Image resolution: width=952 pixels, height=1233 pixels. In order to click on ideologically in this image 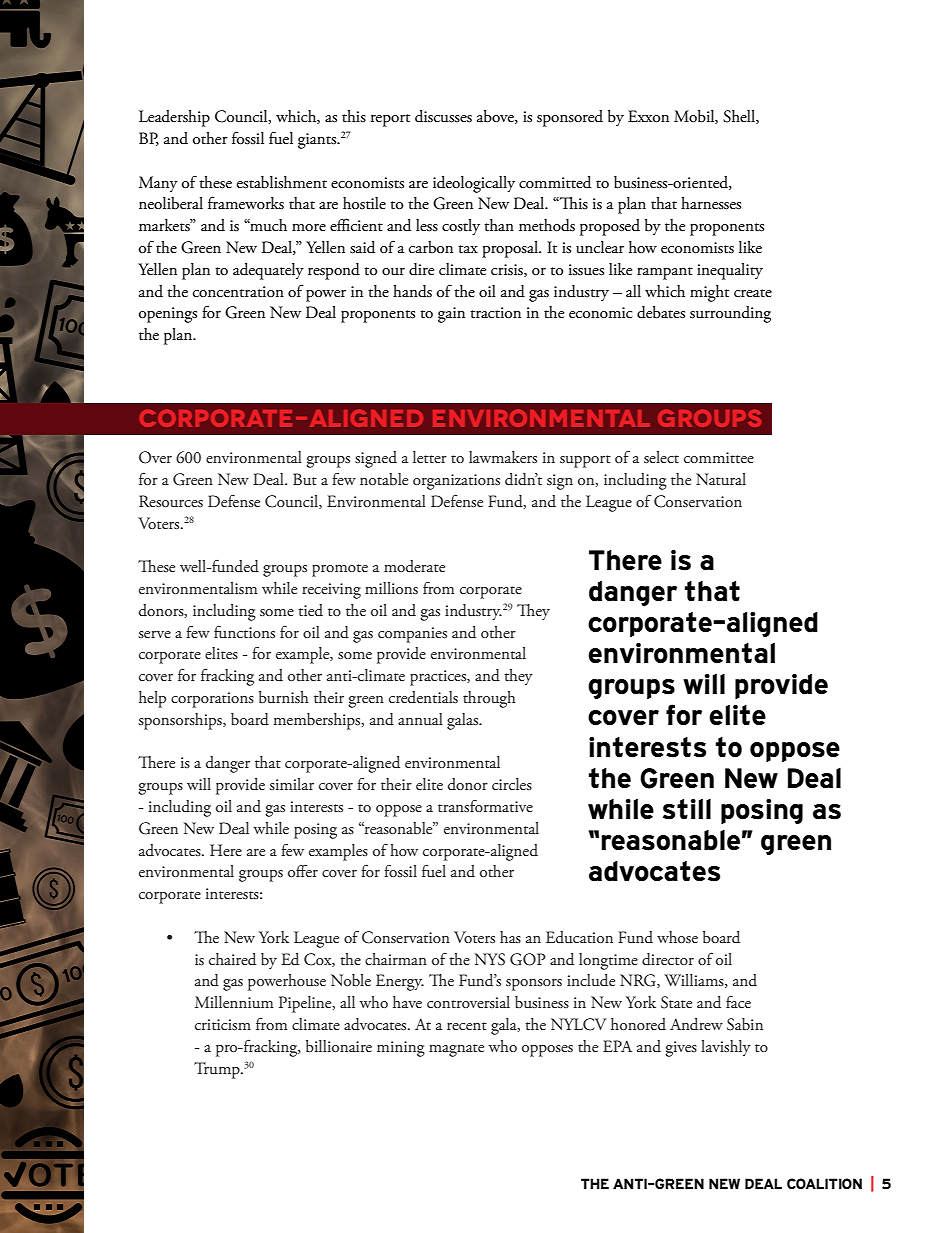, I will do `click(474, 184)`.
